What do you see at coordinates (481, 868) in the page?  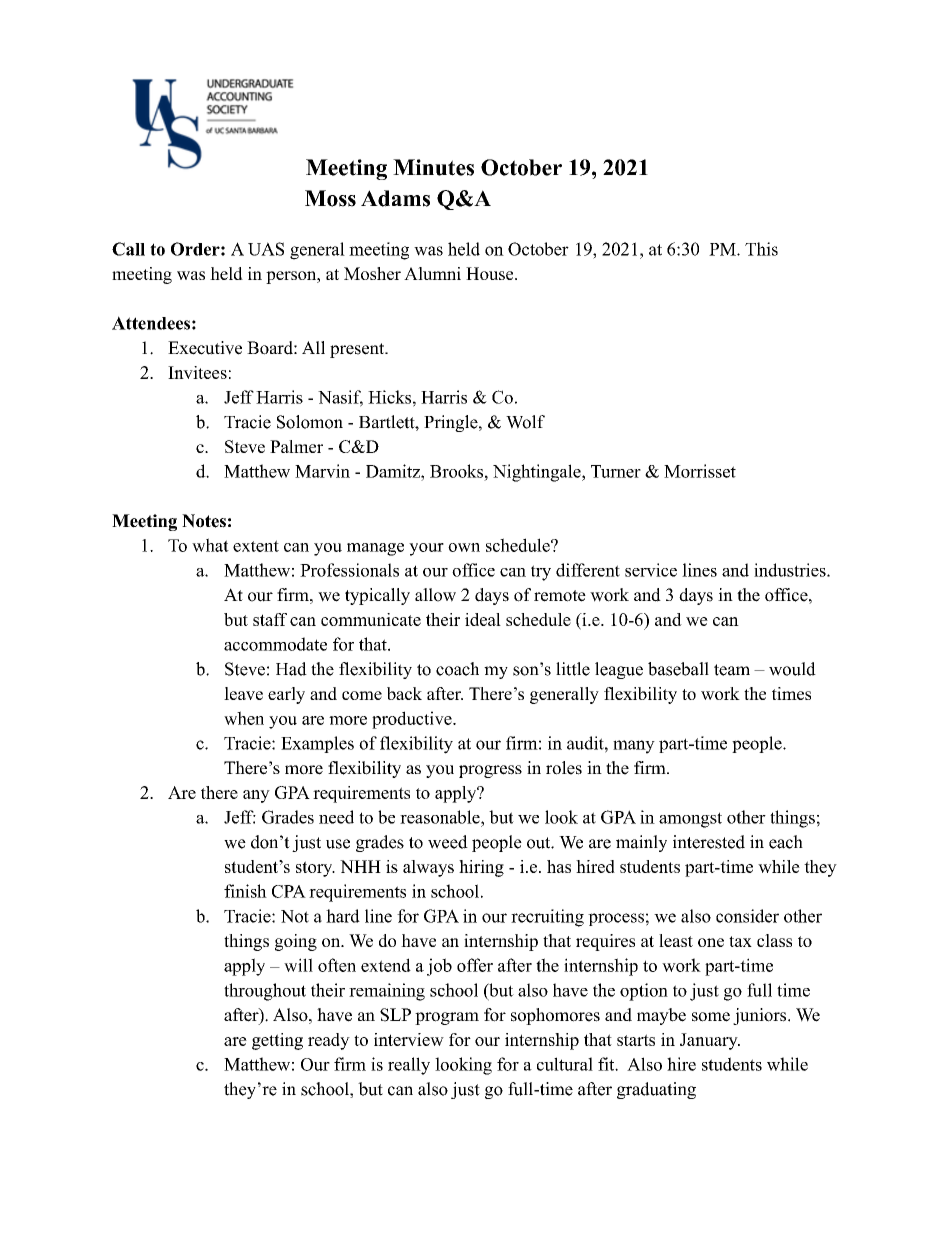 I see `hiring` at bounding box center [481, 868].
